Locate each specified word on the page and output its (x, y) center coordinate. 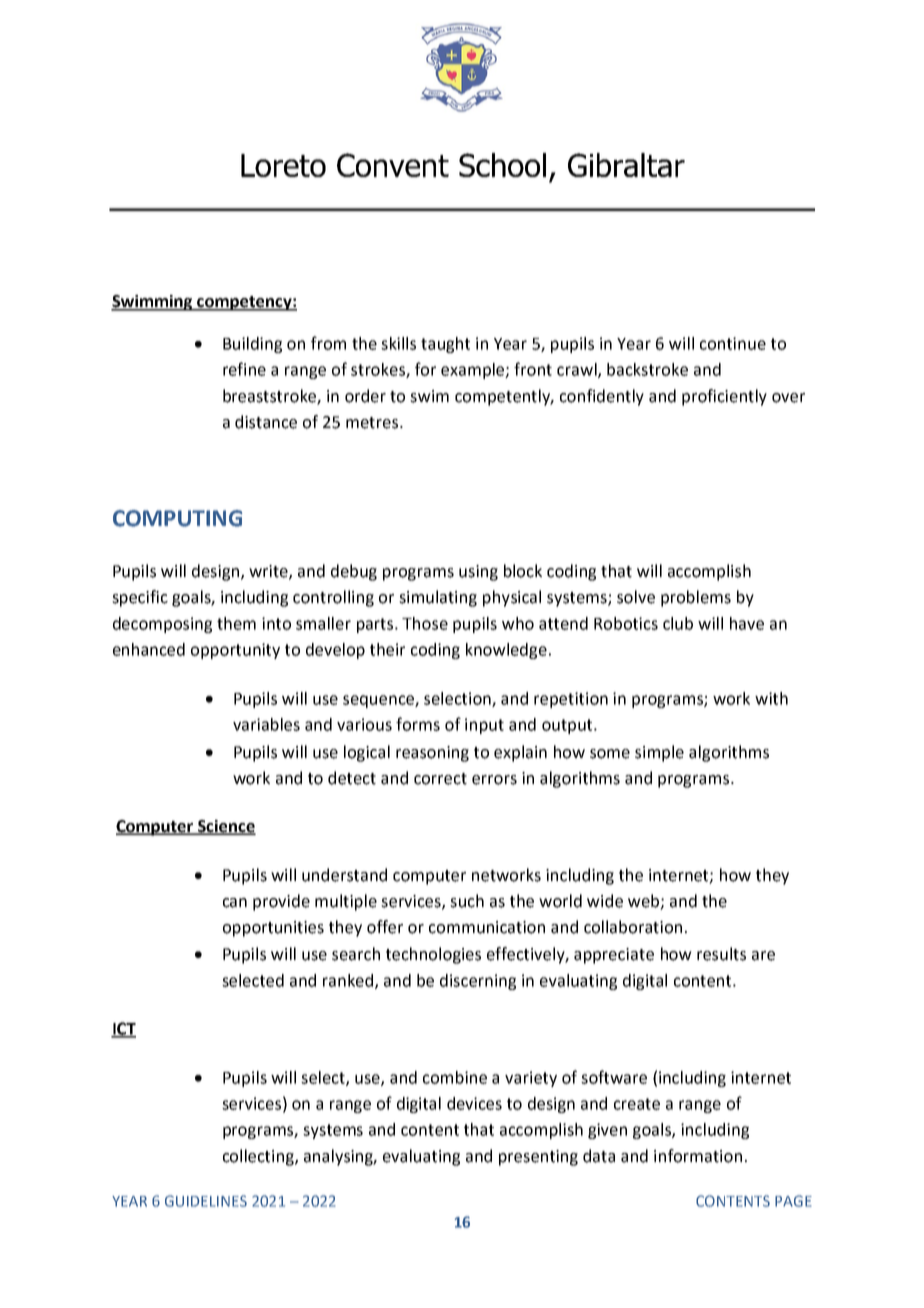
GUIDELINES (206, 1201)
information (698, 1156)
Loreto (283, 165)
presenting (538, 1158)
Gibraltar (626, 165)
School (502, 165)
